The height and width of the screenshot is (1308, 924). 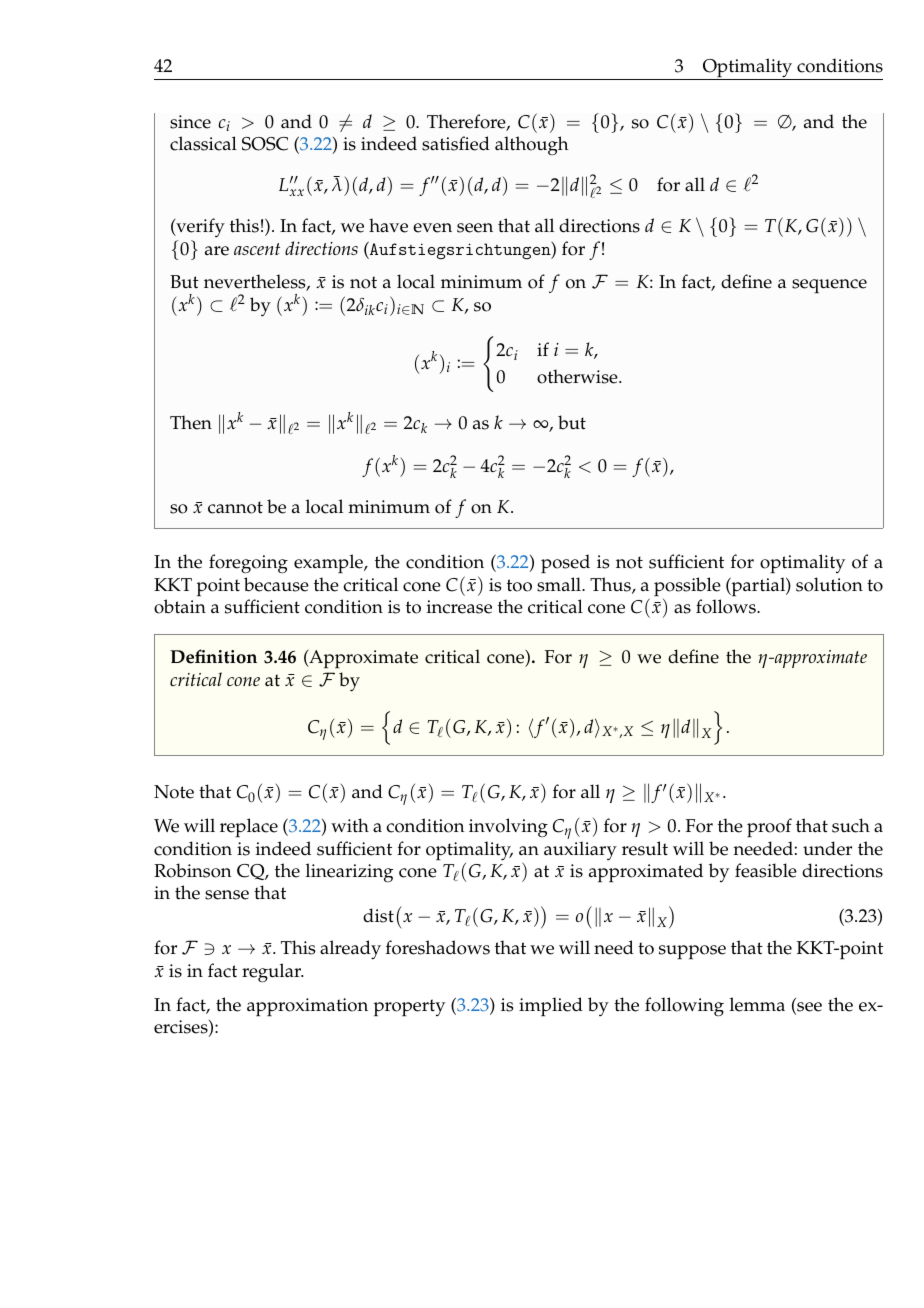 What do you see at coordinates (248, 564) in the screenshot?
I see `foregoing` at bounding box center [248, 564].
